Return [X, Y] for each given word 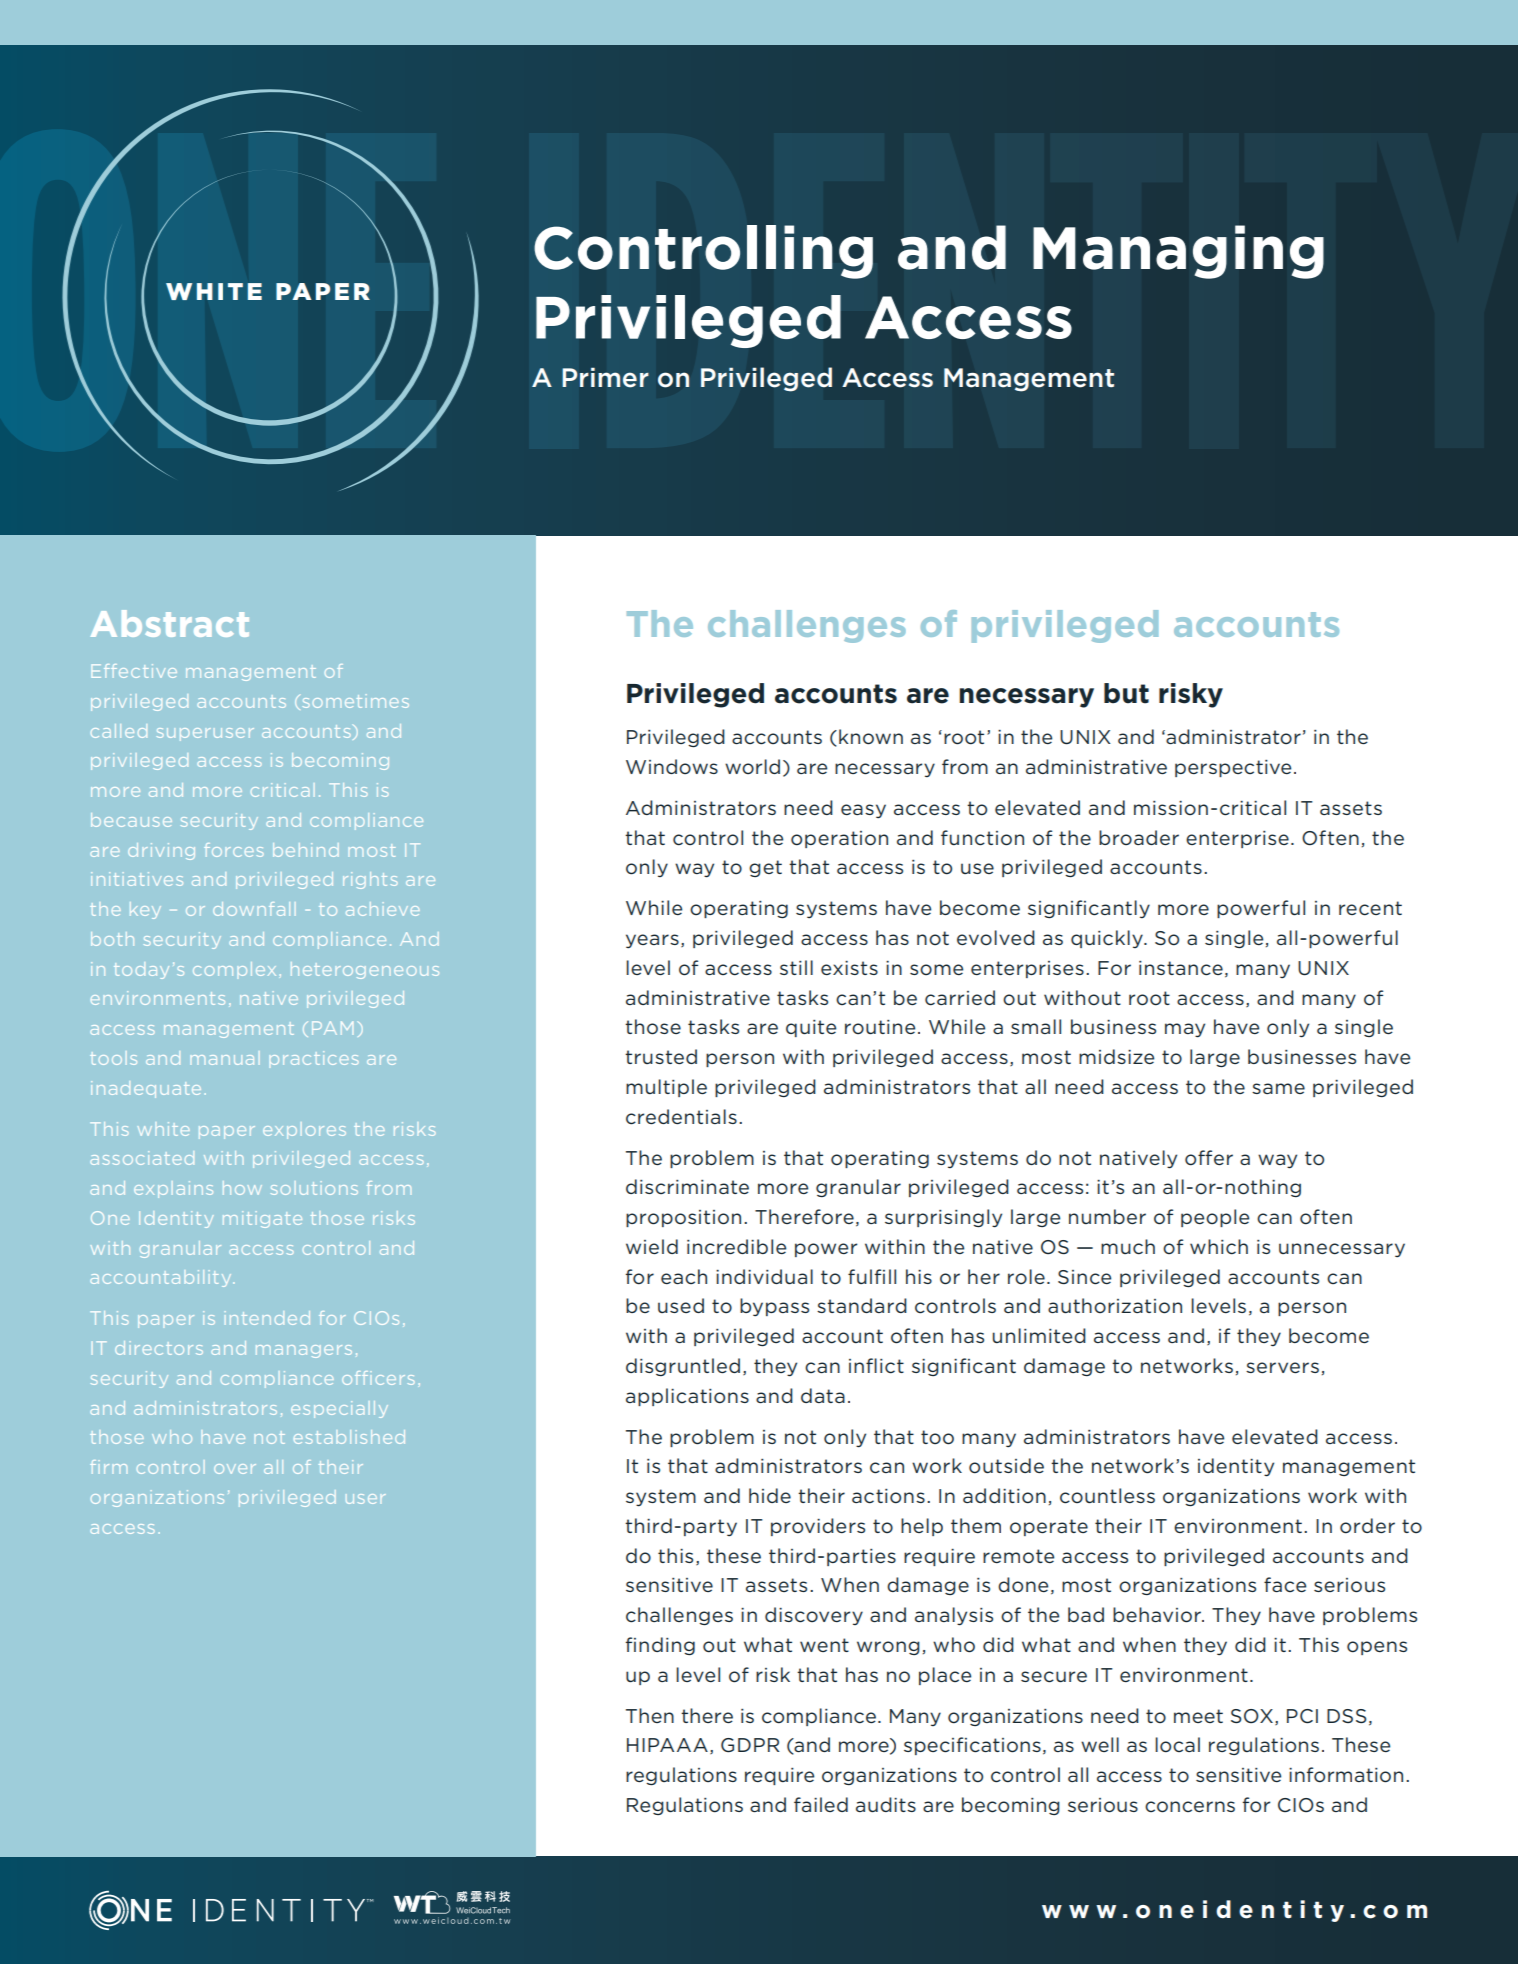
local [1177, 1745]
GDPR [750, 1745]
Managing [1178, 252]
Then [650, 1715]
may [1185, 1030]
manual [225, 1058]
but [1126, 693]
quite [811, 1028]
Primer [605, 378]
